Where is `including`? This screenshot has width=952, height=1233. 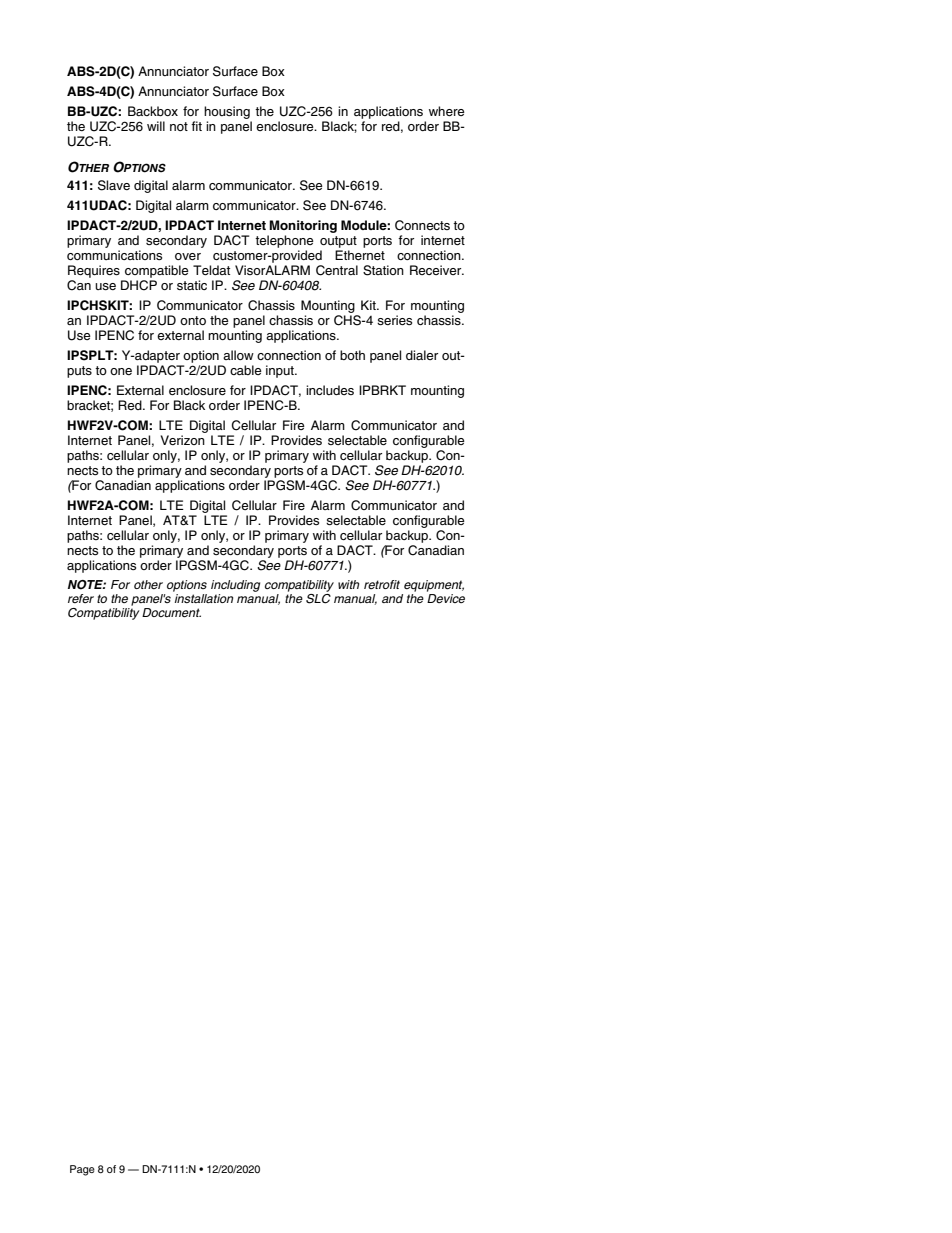 including is located at coordinates (235, 587).
